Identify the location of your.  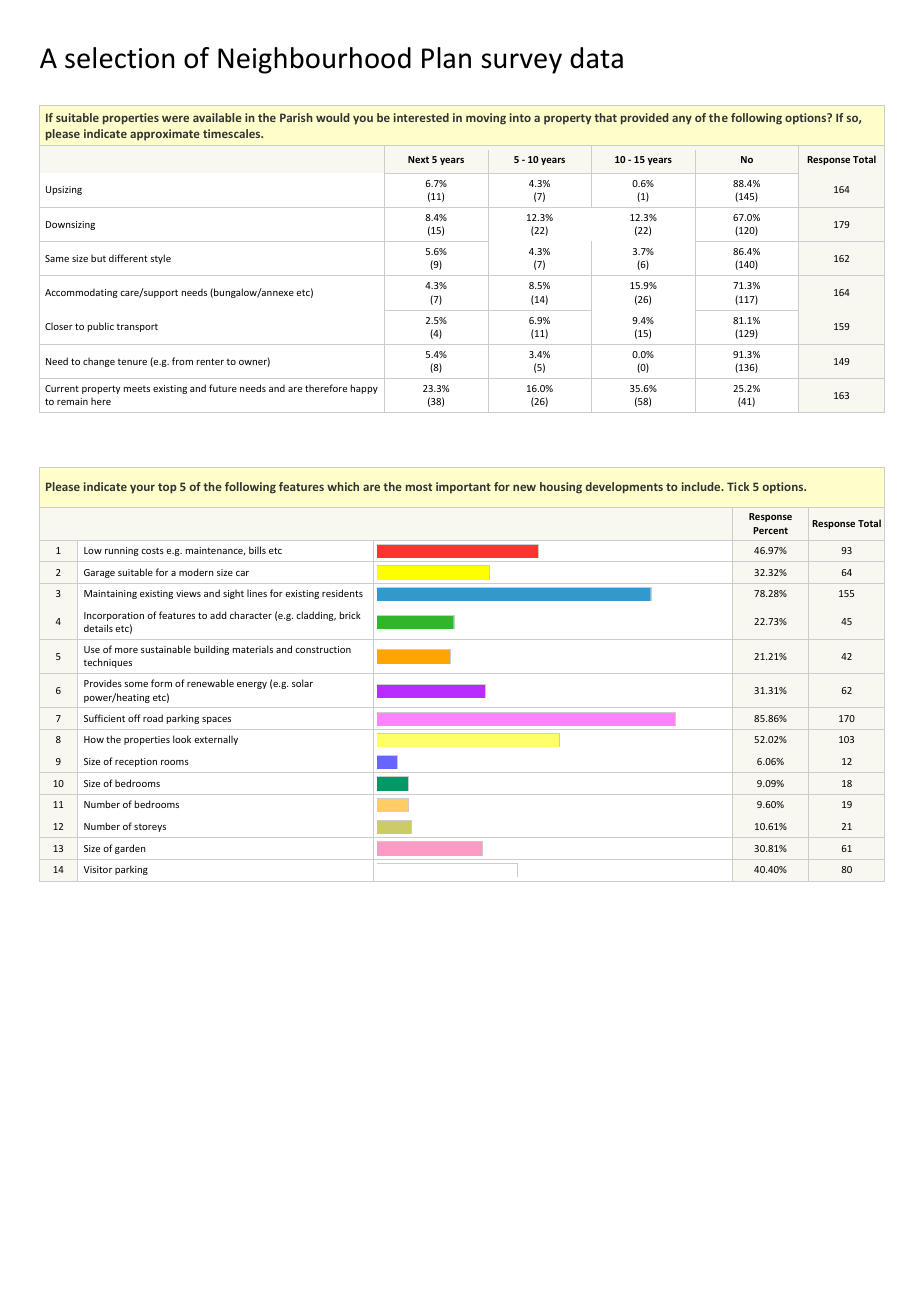
(142, 489).
